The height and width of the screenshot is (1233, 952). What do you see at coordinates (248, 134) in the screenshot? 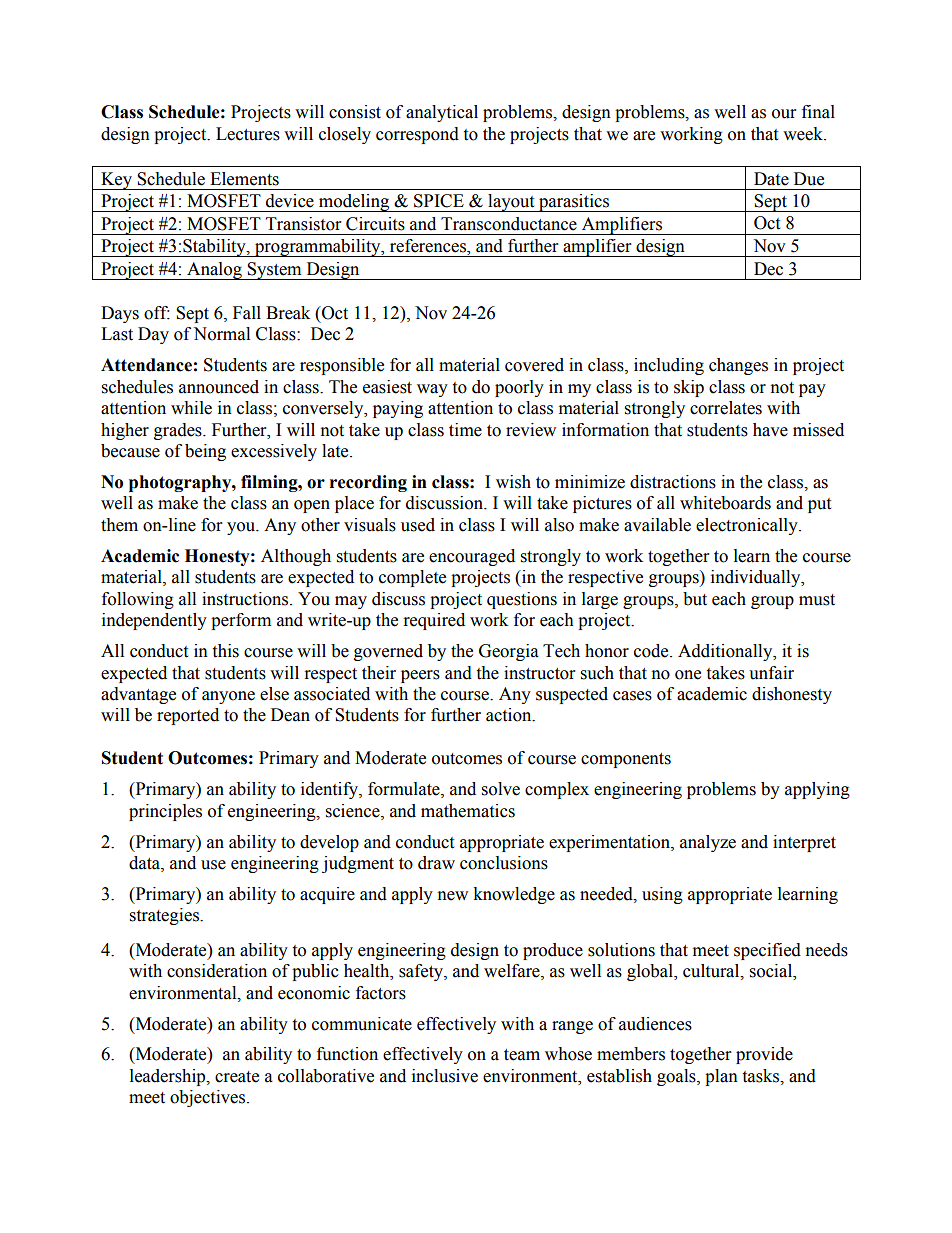
I see `Lectures` at bounding box center [248, 134].
